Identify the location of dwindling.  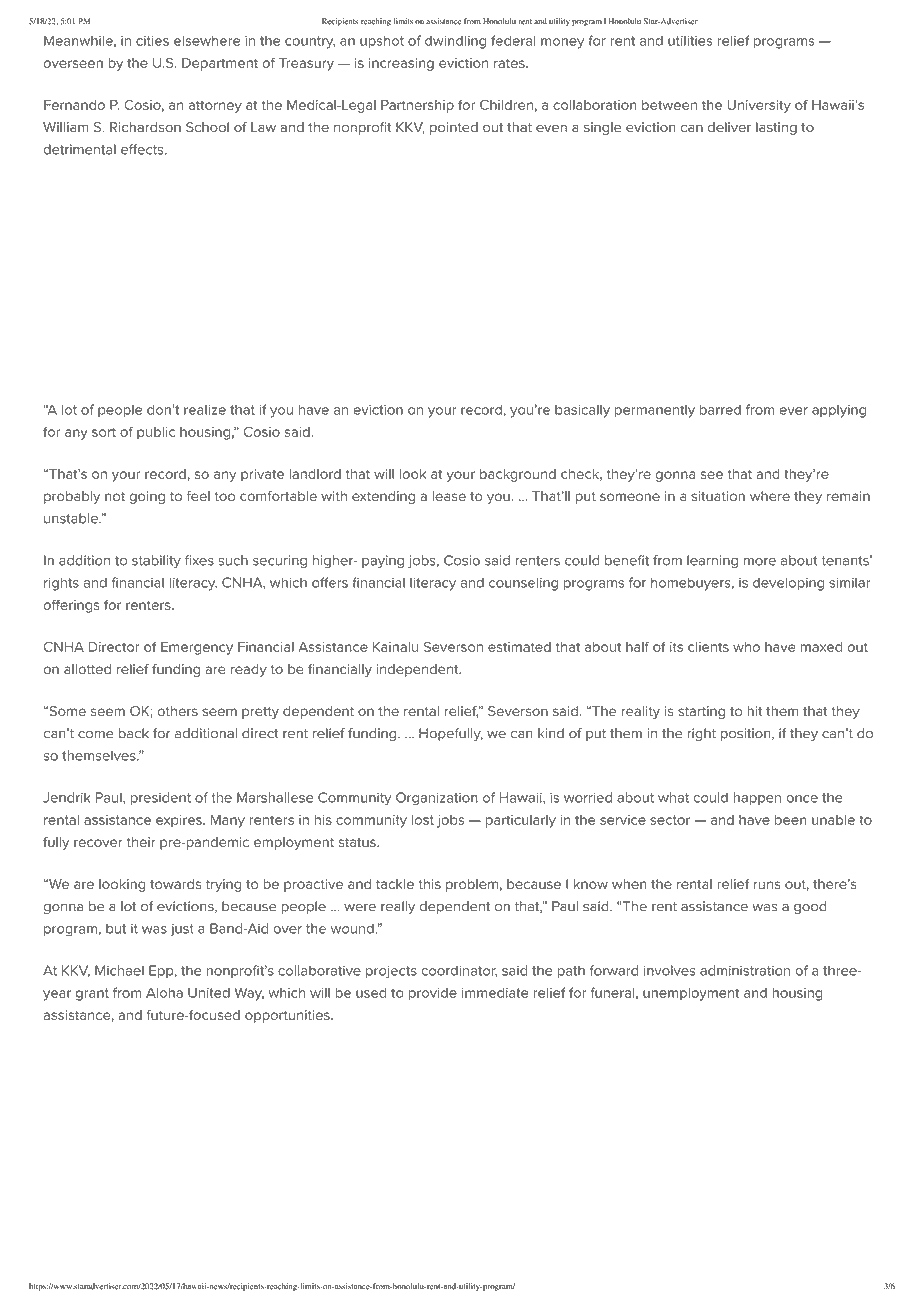
(455, 42).
